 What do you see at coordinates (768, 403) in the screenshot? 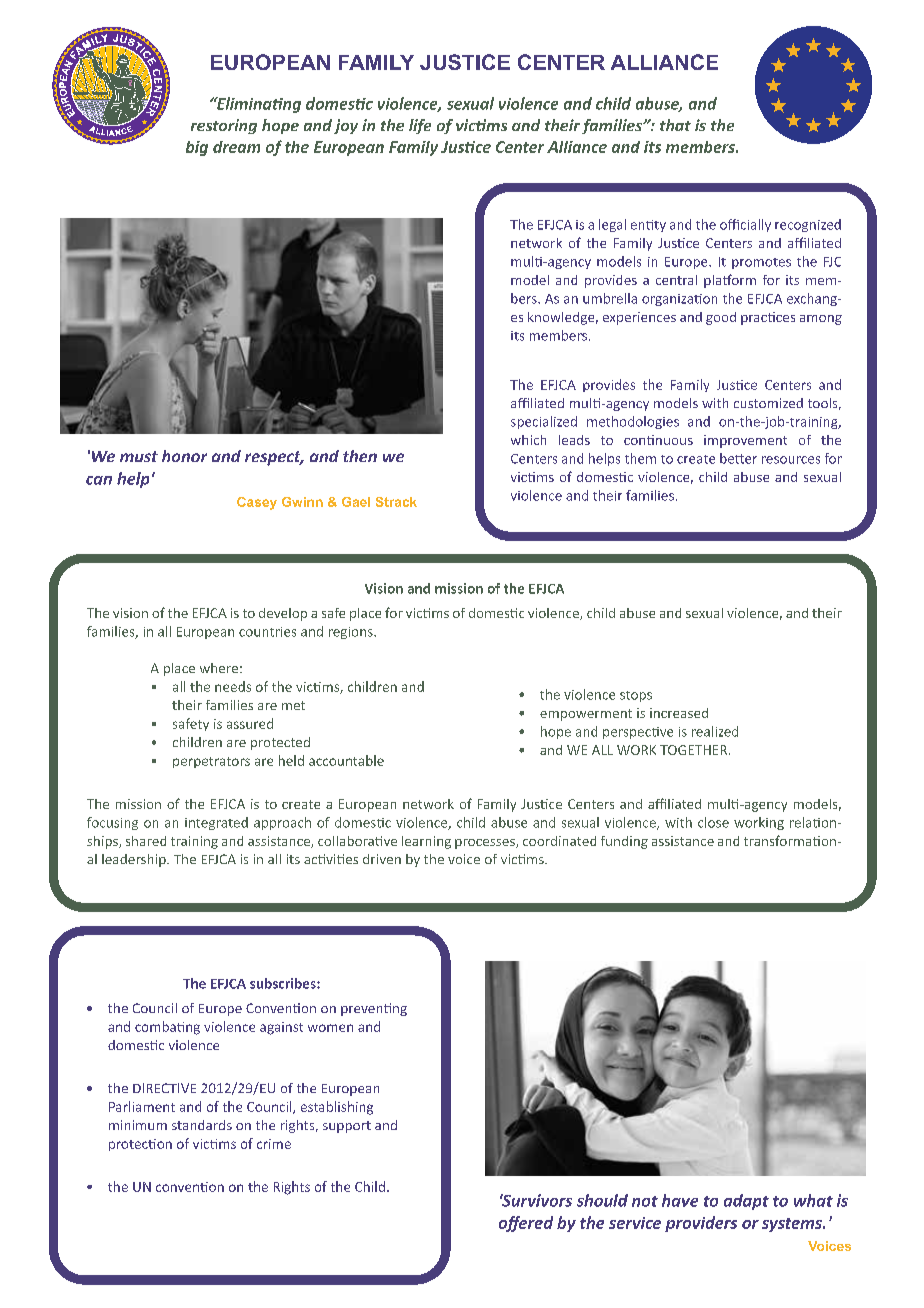
I see `customized` at bounding box center [768, 403].
